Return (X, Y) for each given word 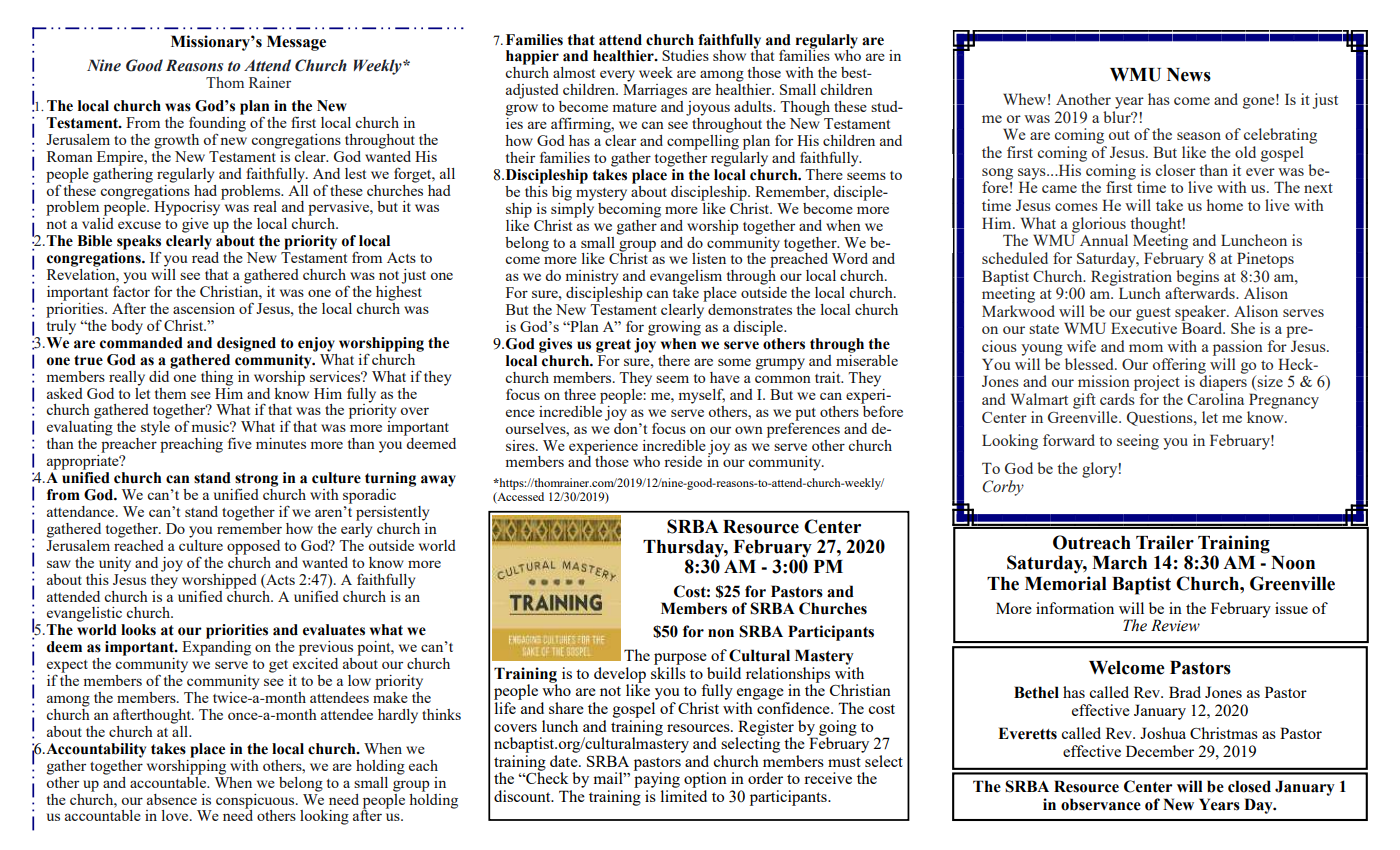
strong (256, 481)
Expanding (216, 648)
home (1225, 205)
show (729, 55)
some (734, 362)
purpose (680, 659)
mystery (601, 194)
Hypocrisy (188, 207)
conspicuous (256, 802)
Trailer (1165, 542)
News (1189, 75)
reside (683, 461)
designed (246, 344)
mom (1146, 348)
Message (296, 43)
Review (1175, 625)
